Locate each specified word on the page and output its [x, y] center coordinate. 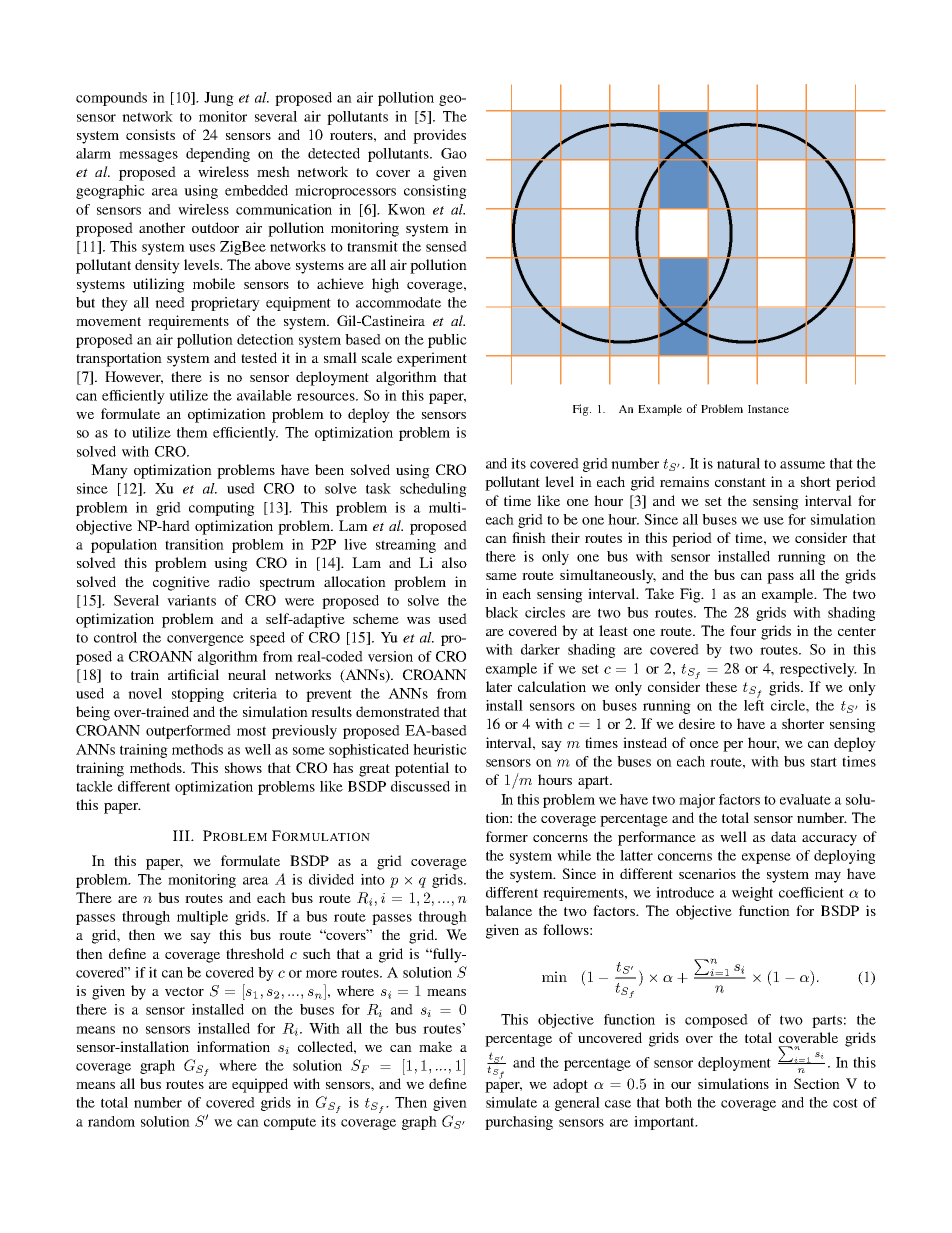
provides [439, 136]
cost [845, 1103]
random [111, 1121]
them [192, 432]
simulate [511, 1102]
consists [150, 134]
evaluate [805, 799]
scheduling [433, 490]
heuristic [440, 749]
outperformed [188, 732]
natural [738, 463]
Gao [454, 153]
